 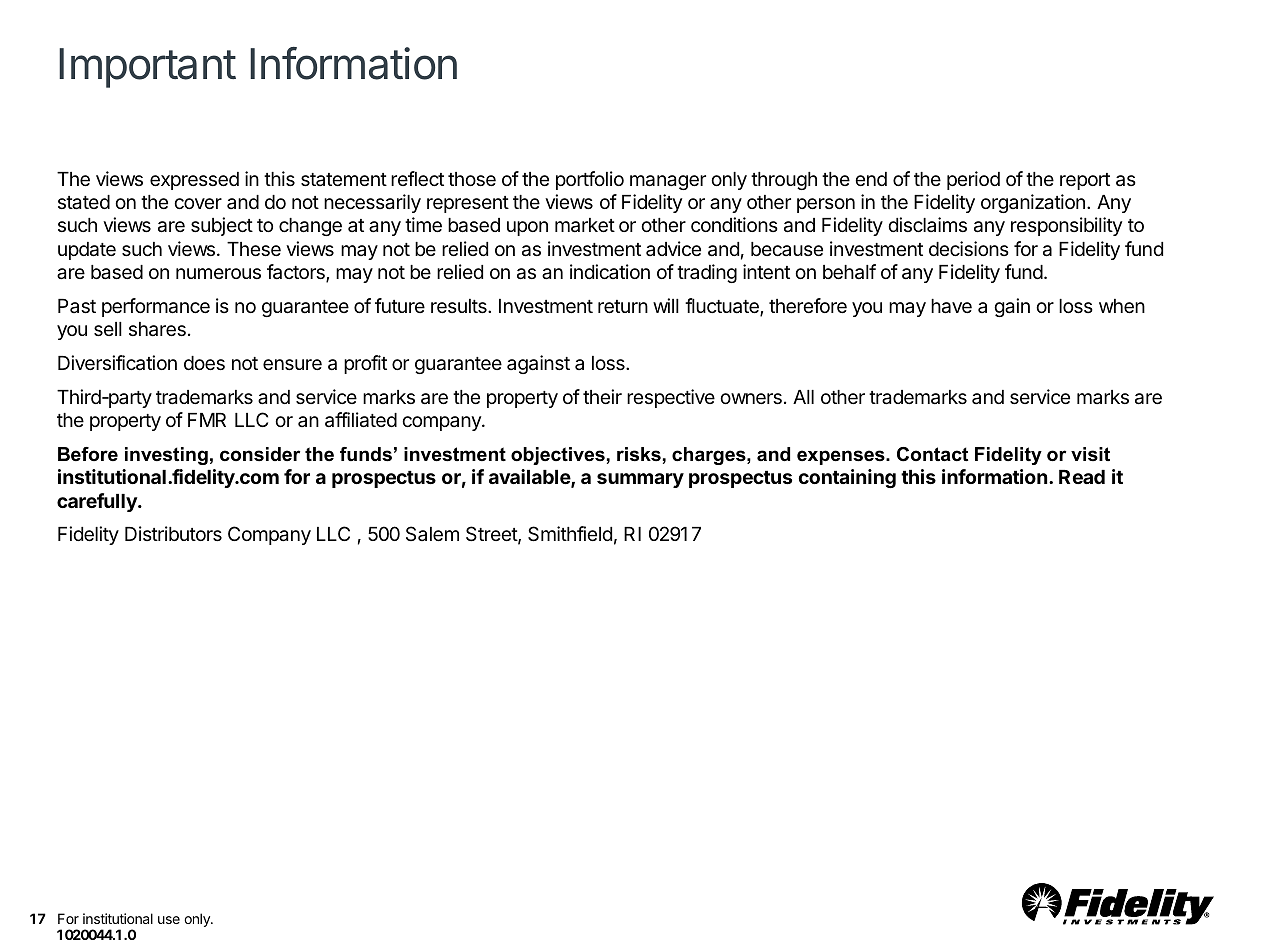 I want to click on responsibility, so click(x=1066, y=226).
